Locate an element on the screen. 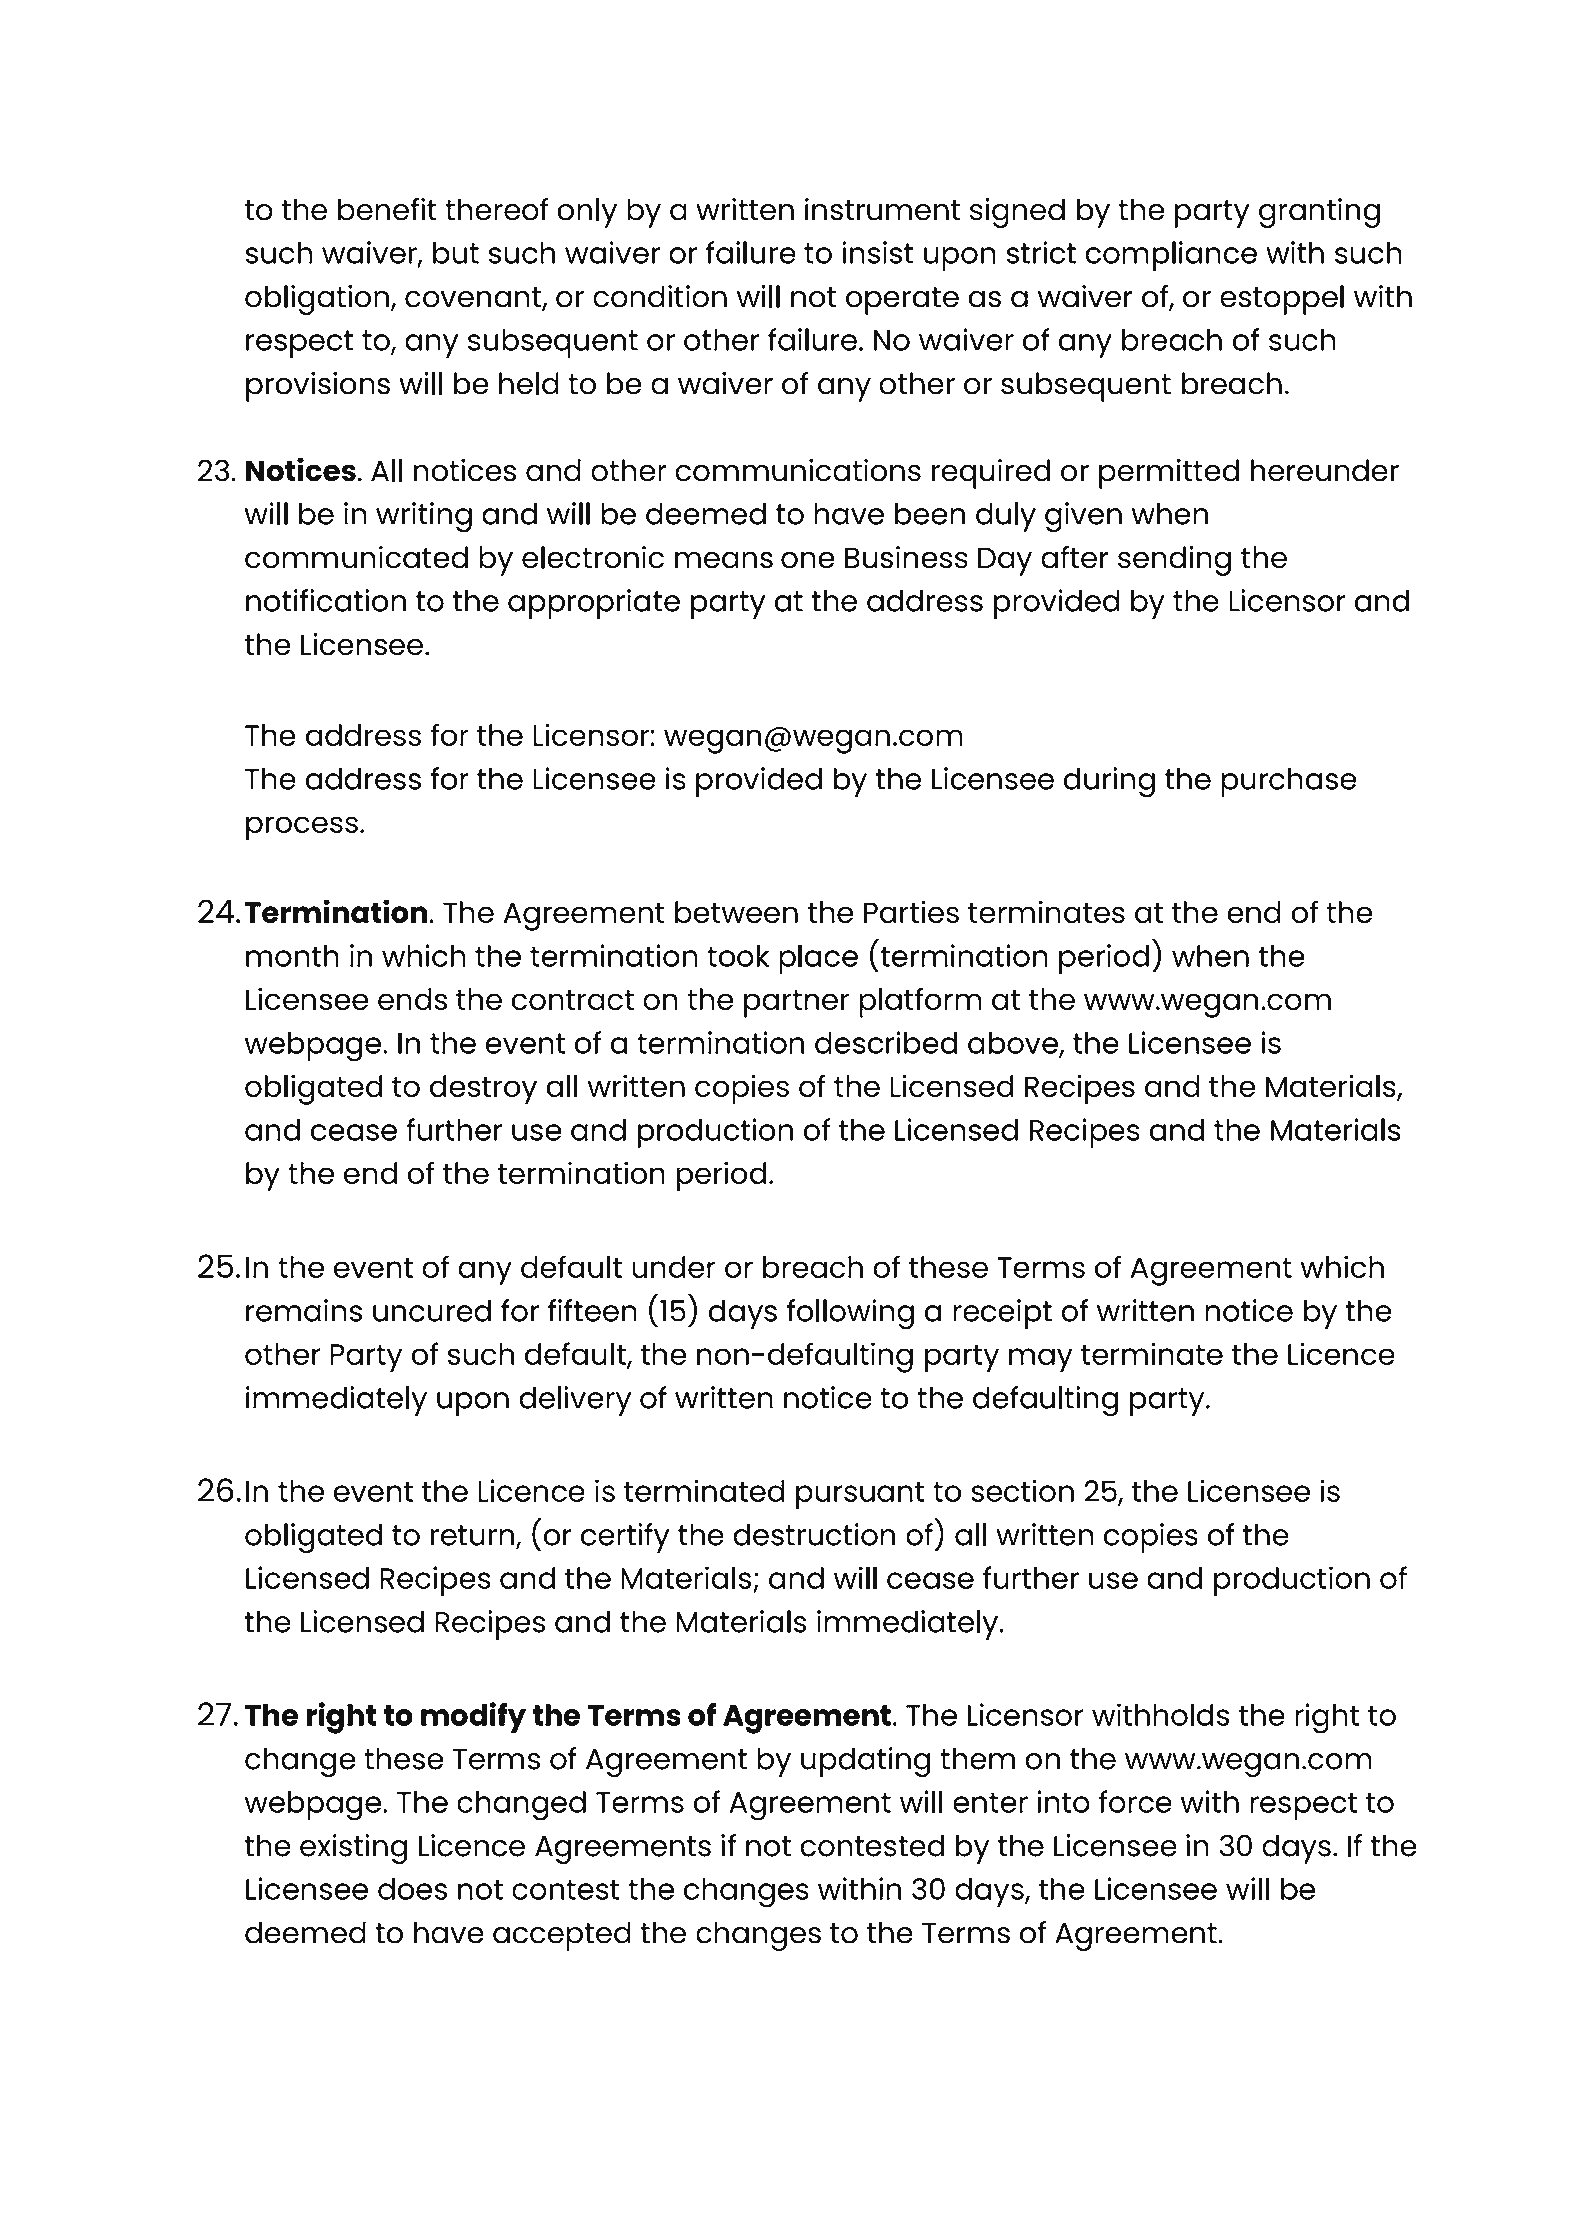  above is located at coordinates (1014, 1044).
